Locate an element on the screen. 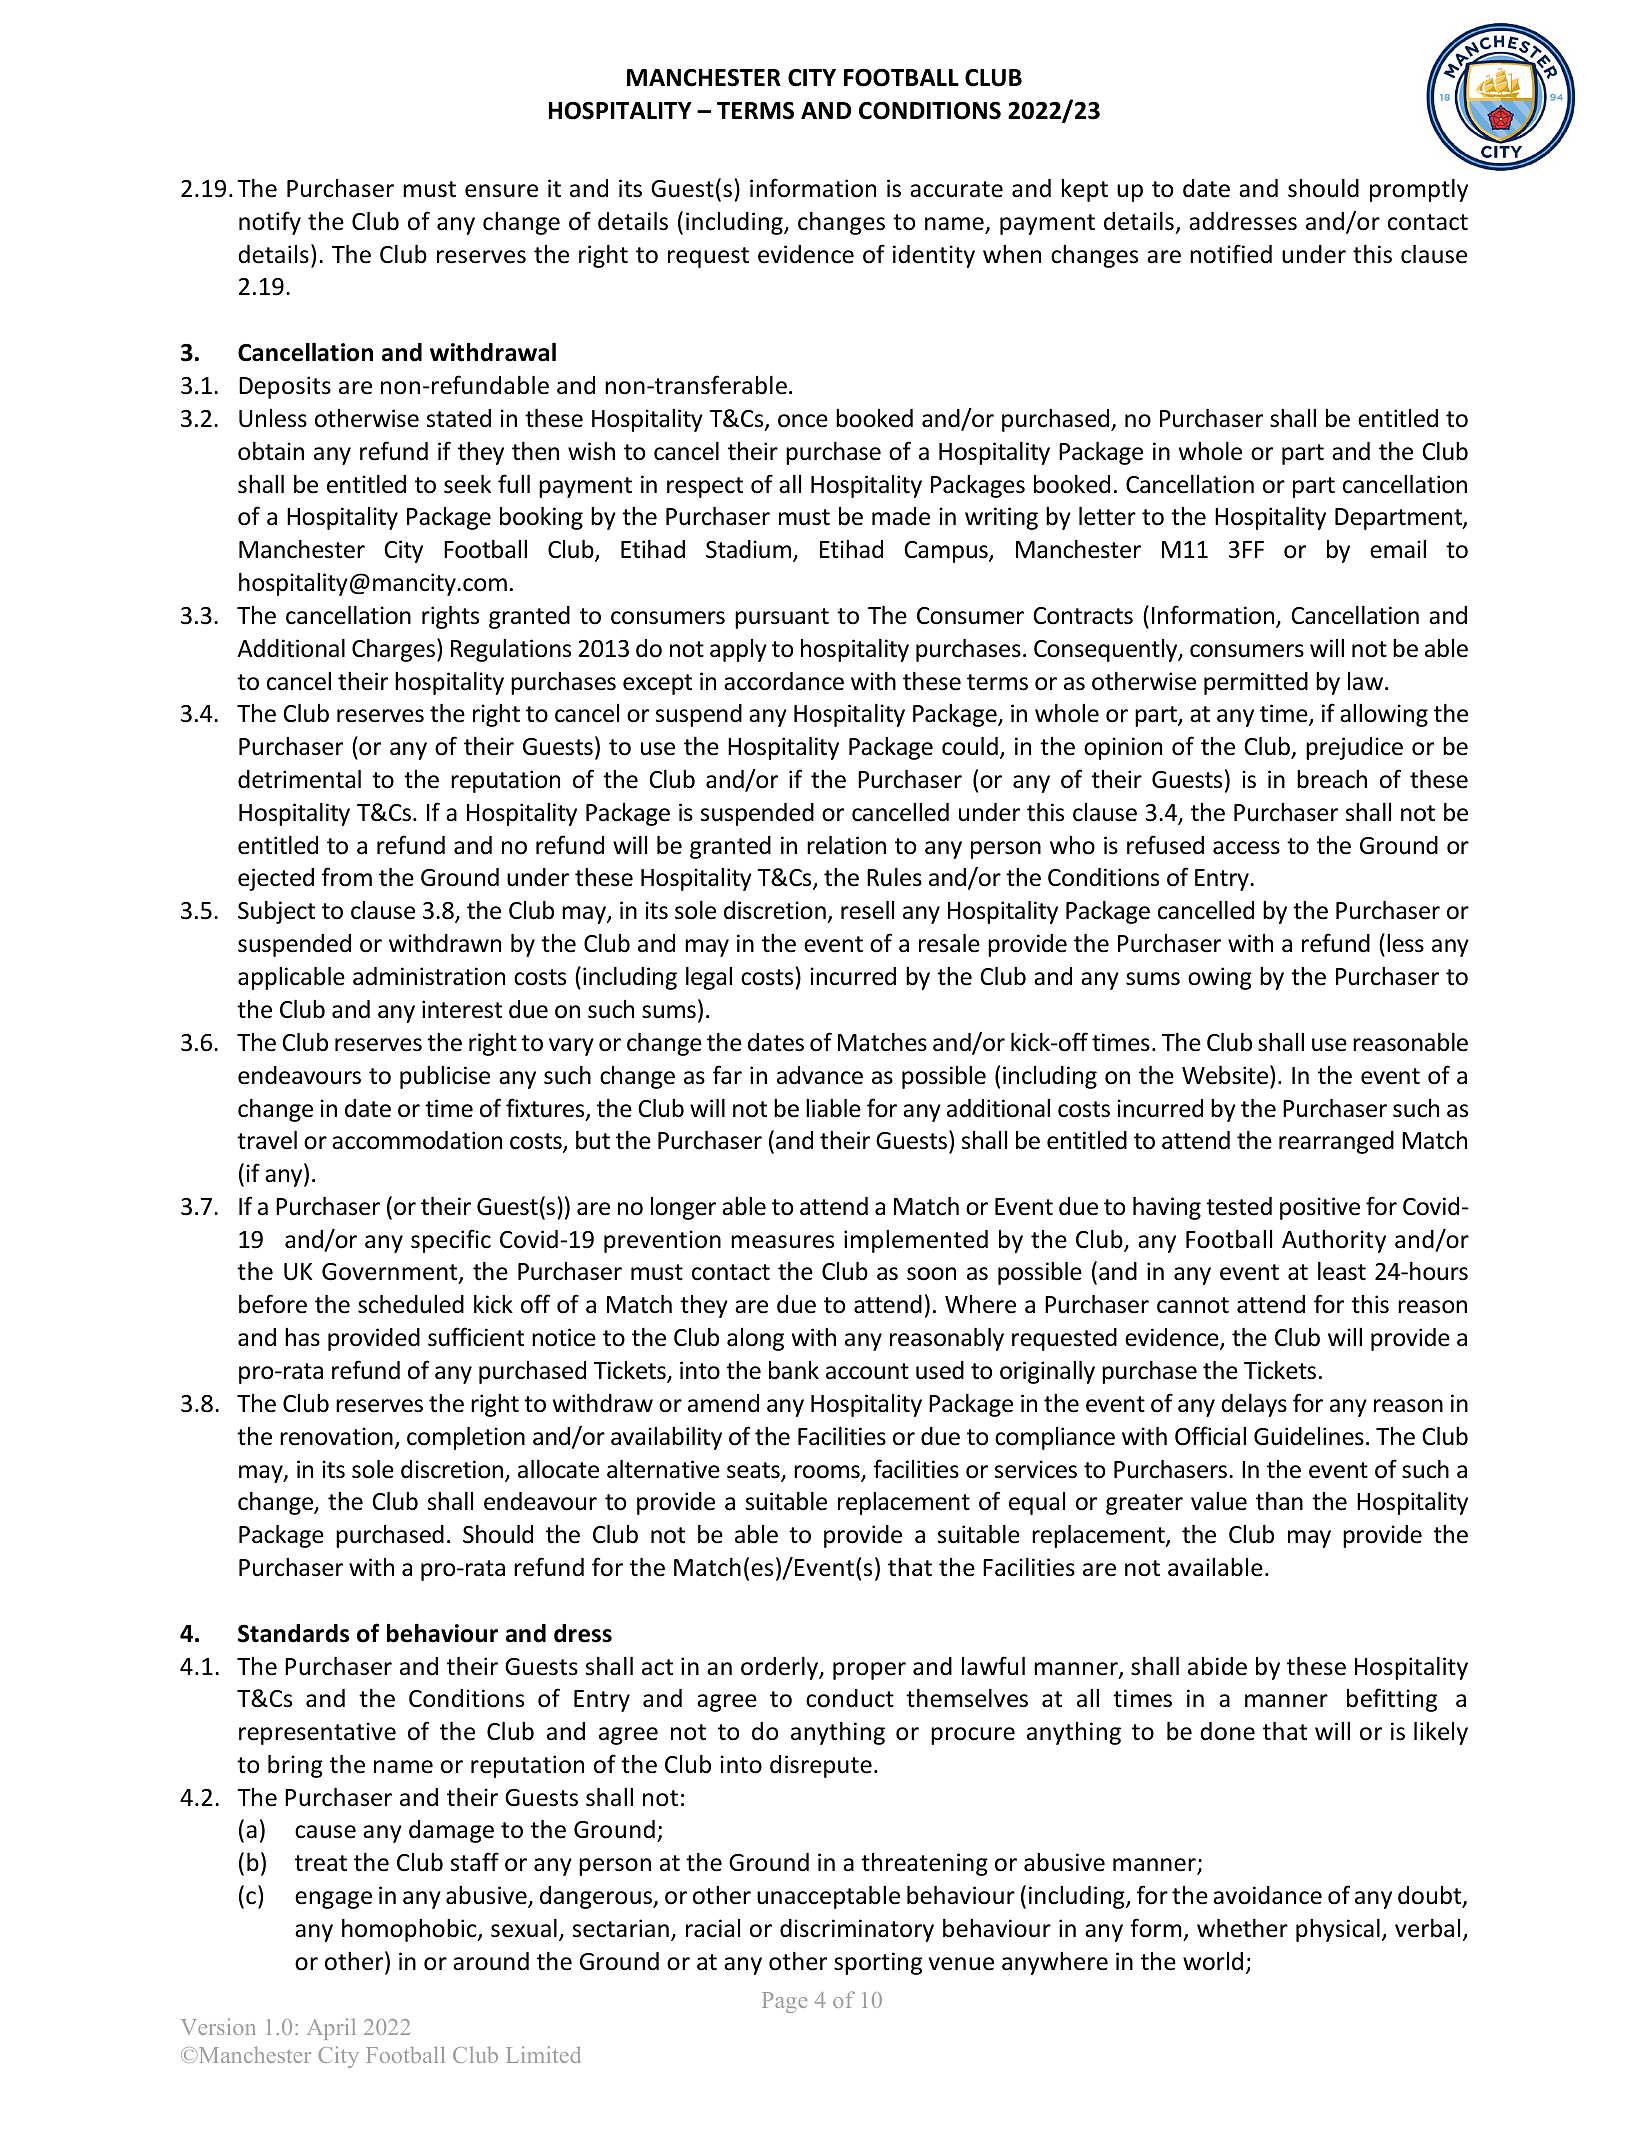  identity is located at coordinates (934, 256).
